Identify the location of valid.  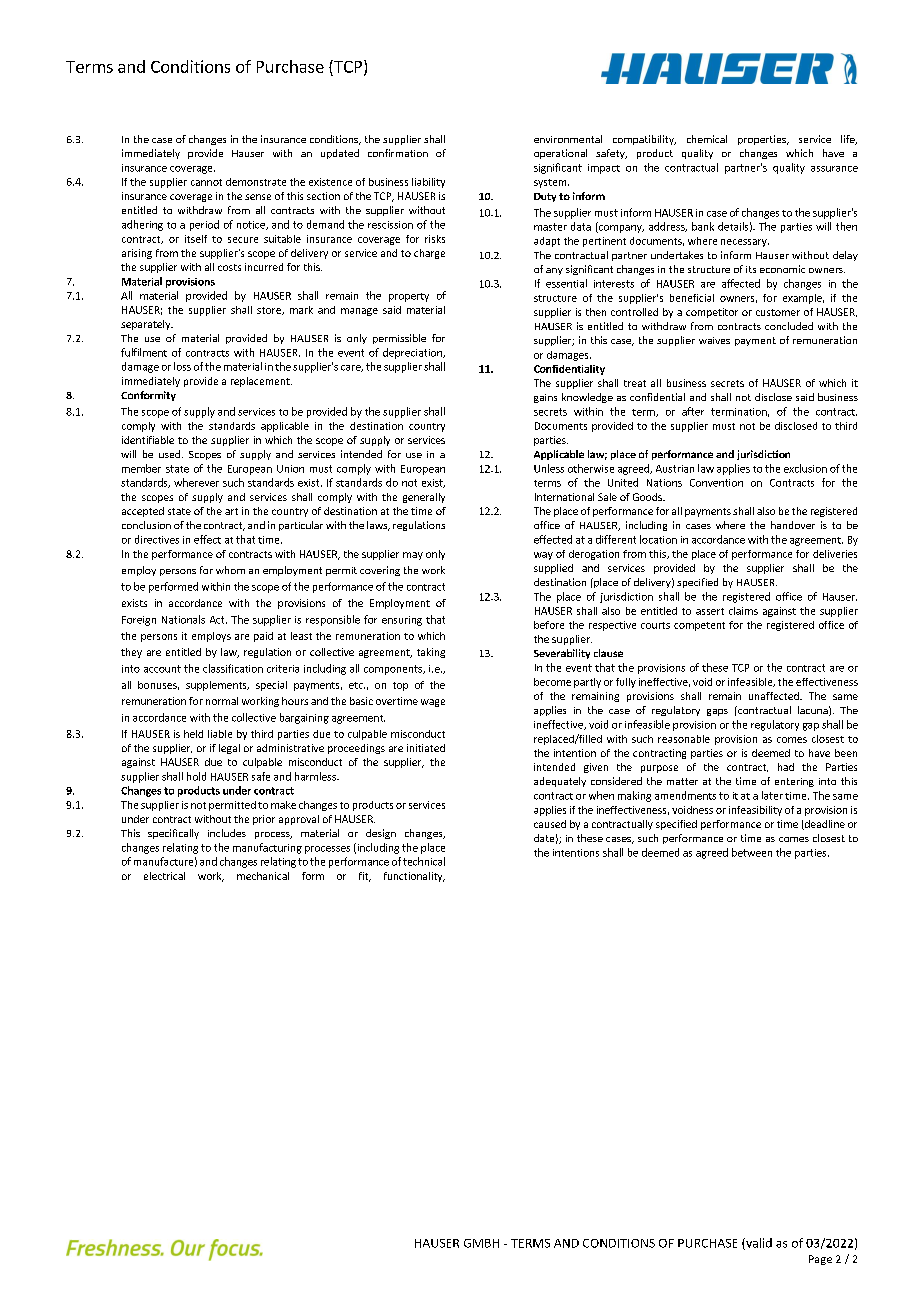
(758, 1244).
